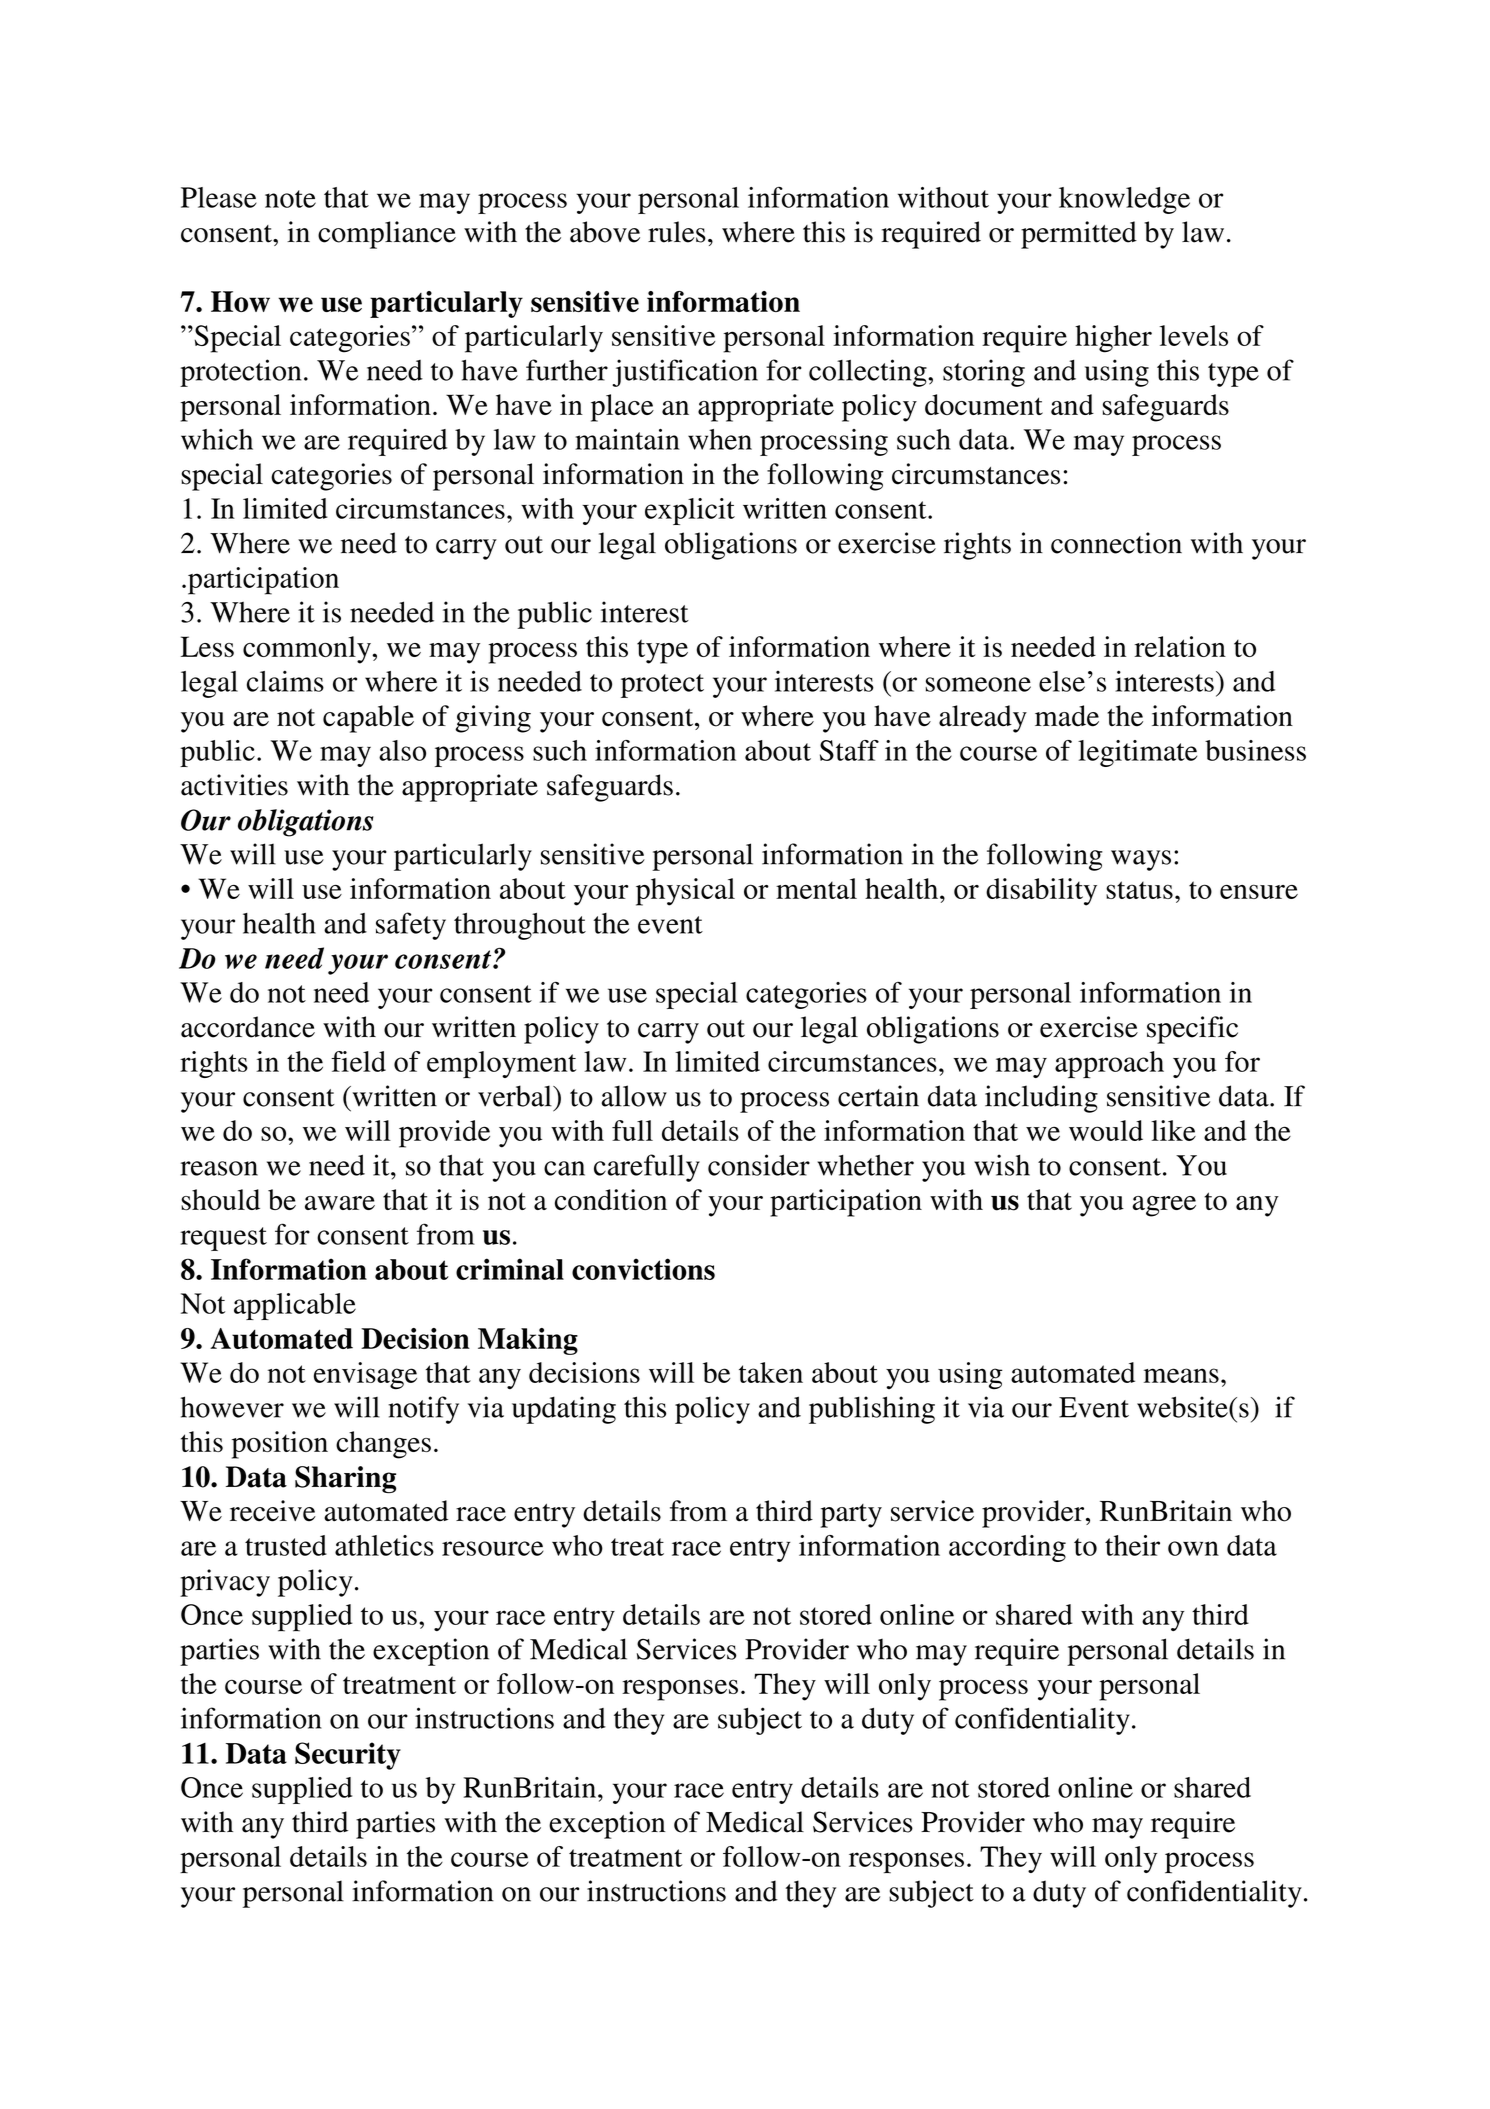 The image size is (1490, 2109). I want to click on physical, so click(685, 892).
